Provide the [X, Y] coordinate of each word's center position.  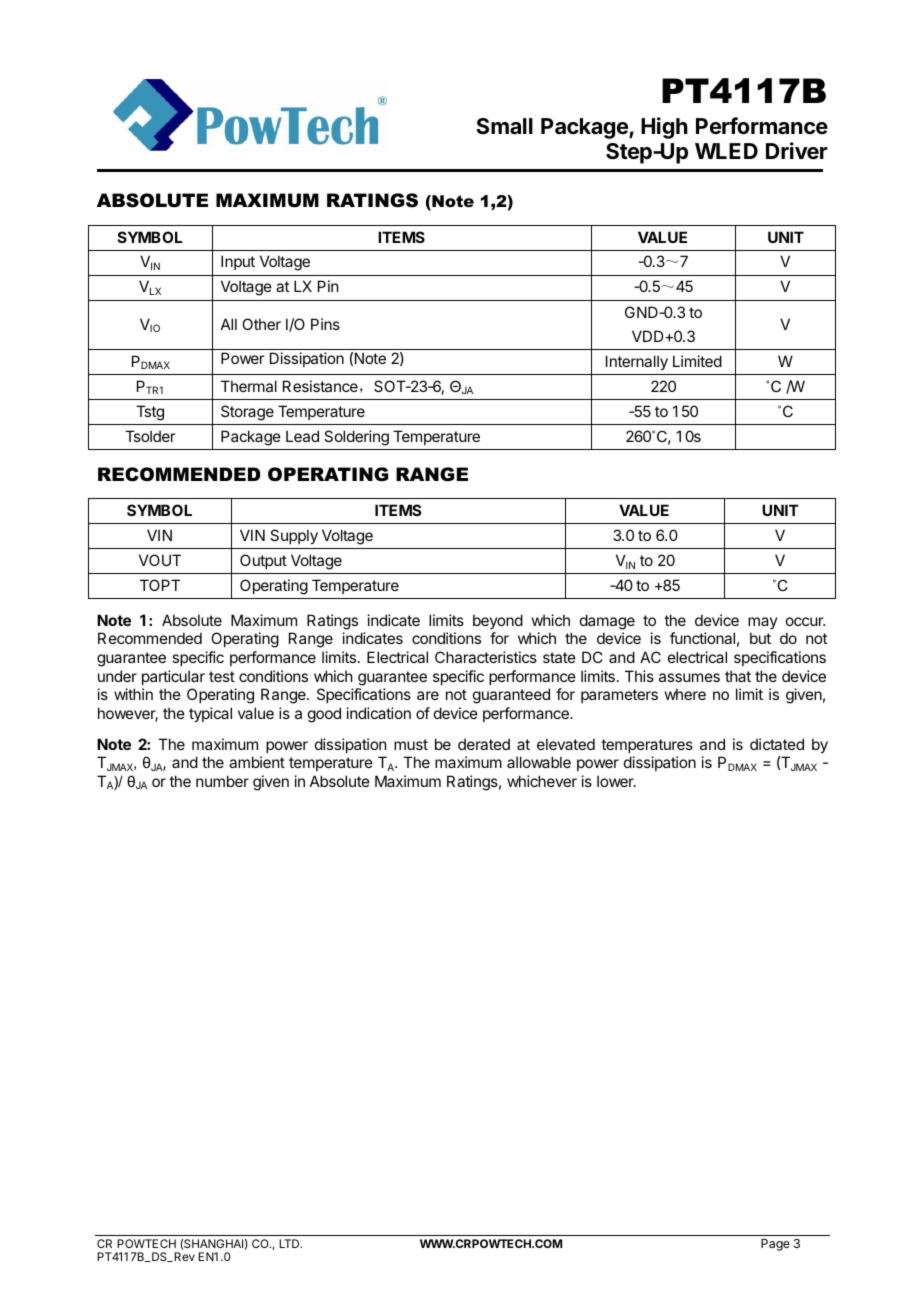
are [428, 695]
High [664, 128]
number [222, 781]
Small [504, 126]
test [222, 676]
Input [238, 262]
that [738, 676]
